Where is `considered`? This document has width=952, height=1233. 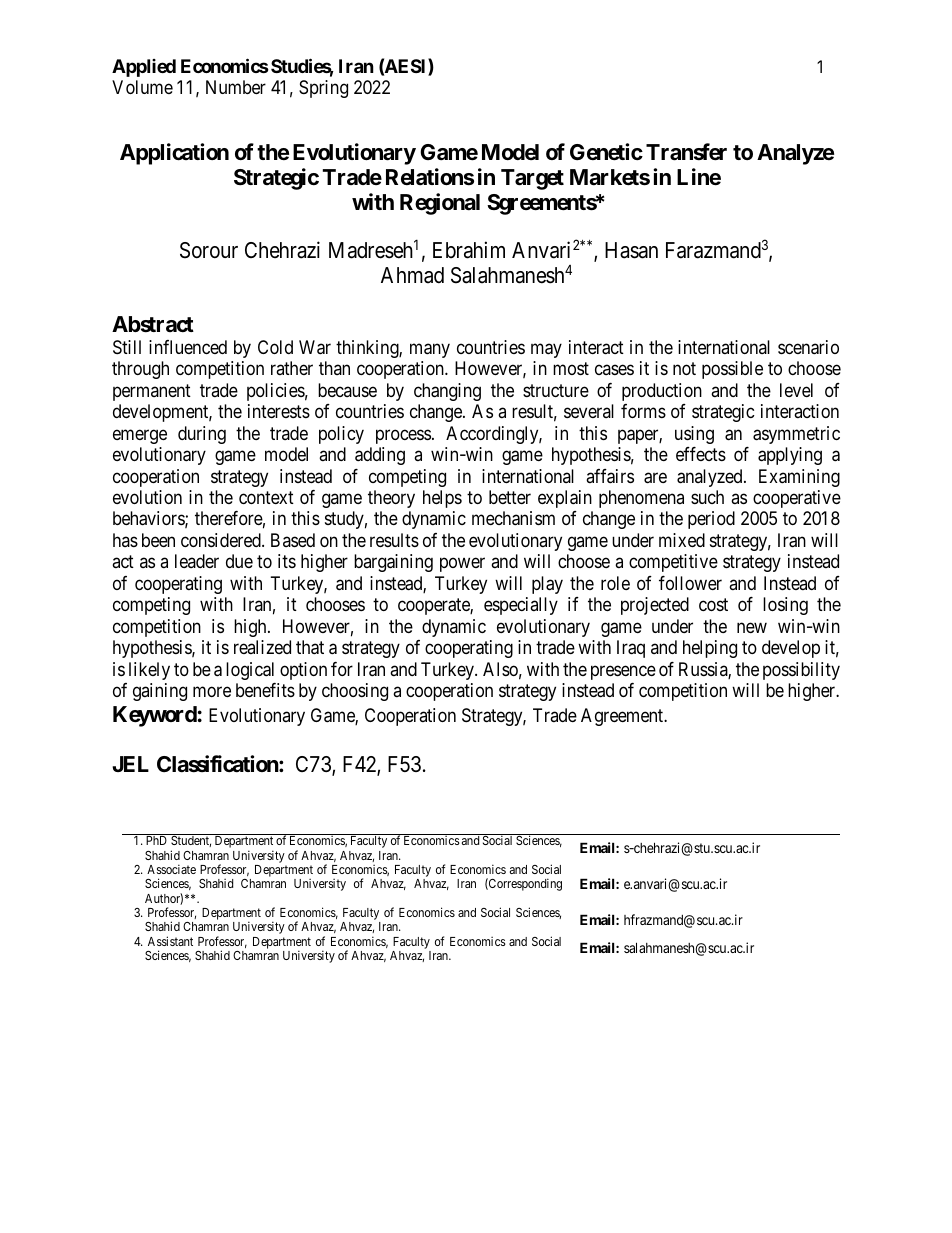 considered is located at coordinates (222, 540).
